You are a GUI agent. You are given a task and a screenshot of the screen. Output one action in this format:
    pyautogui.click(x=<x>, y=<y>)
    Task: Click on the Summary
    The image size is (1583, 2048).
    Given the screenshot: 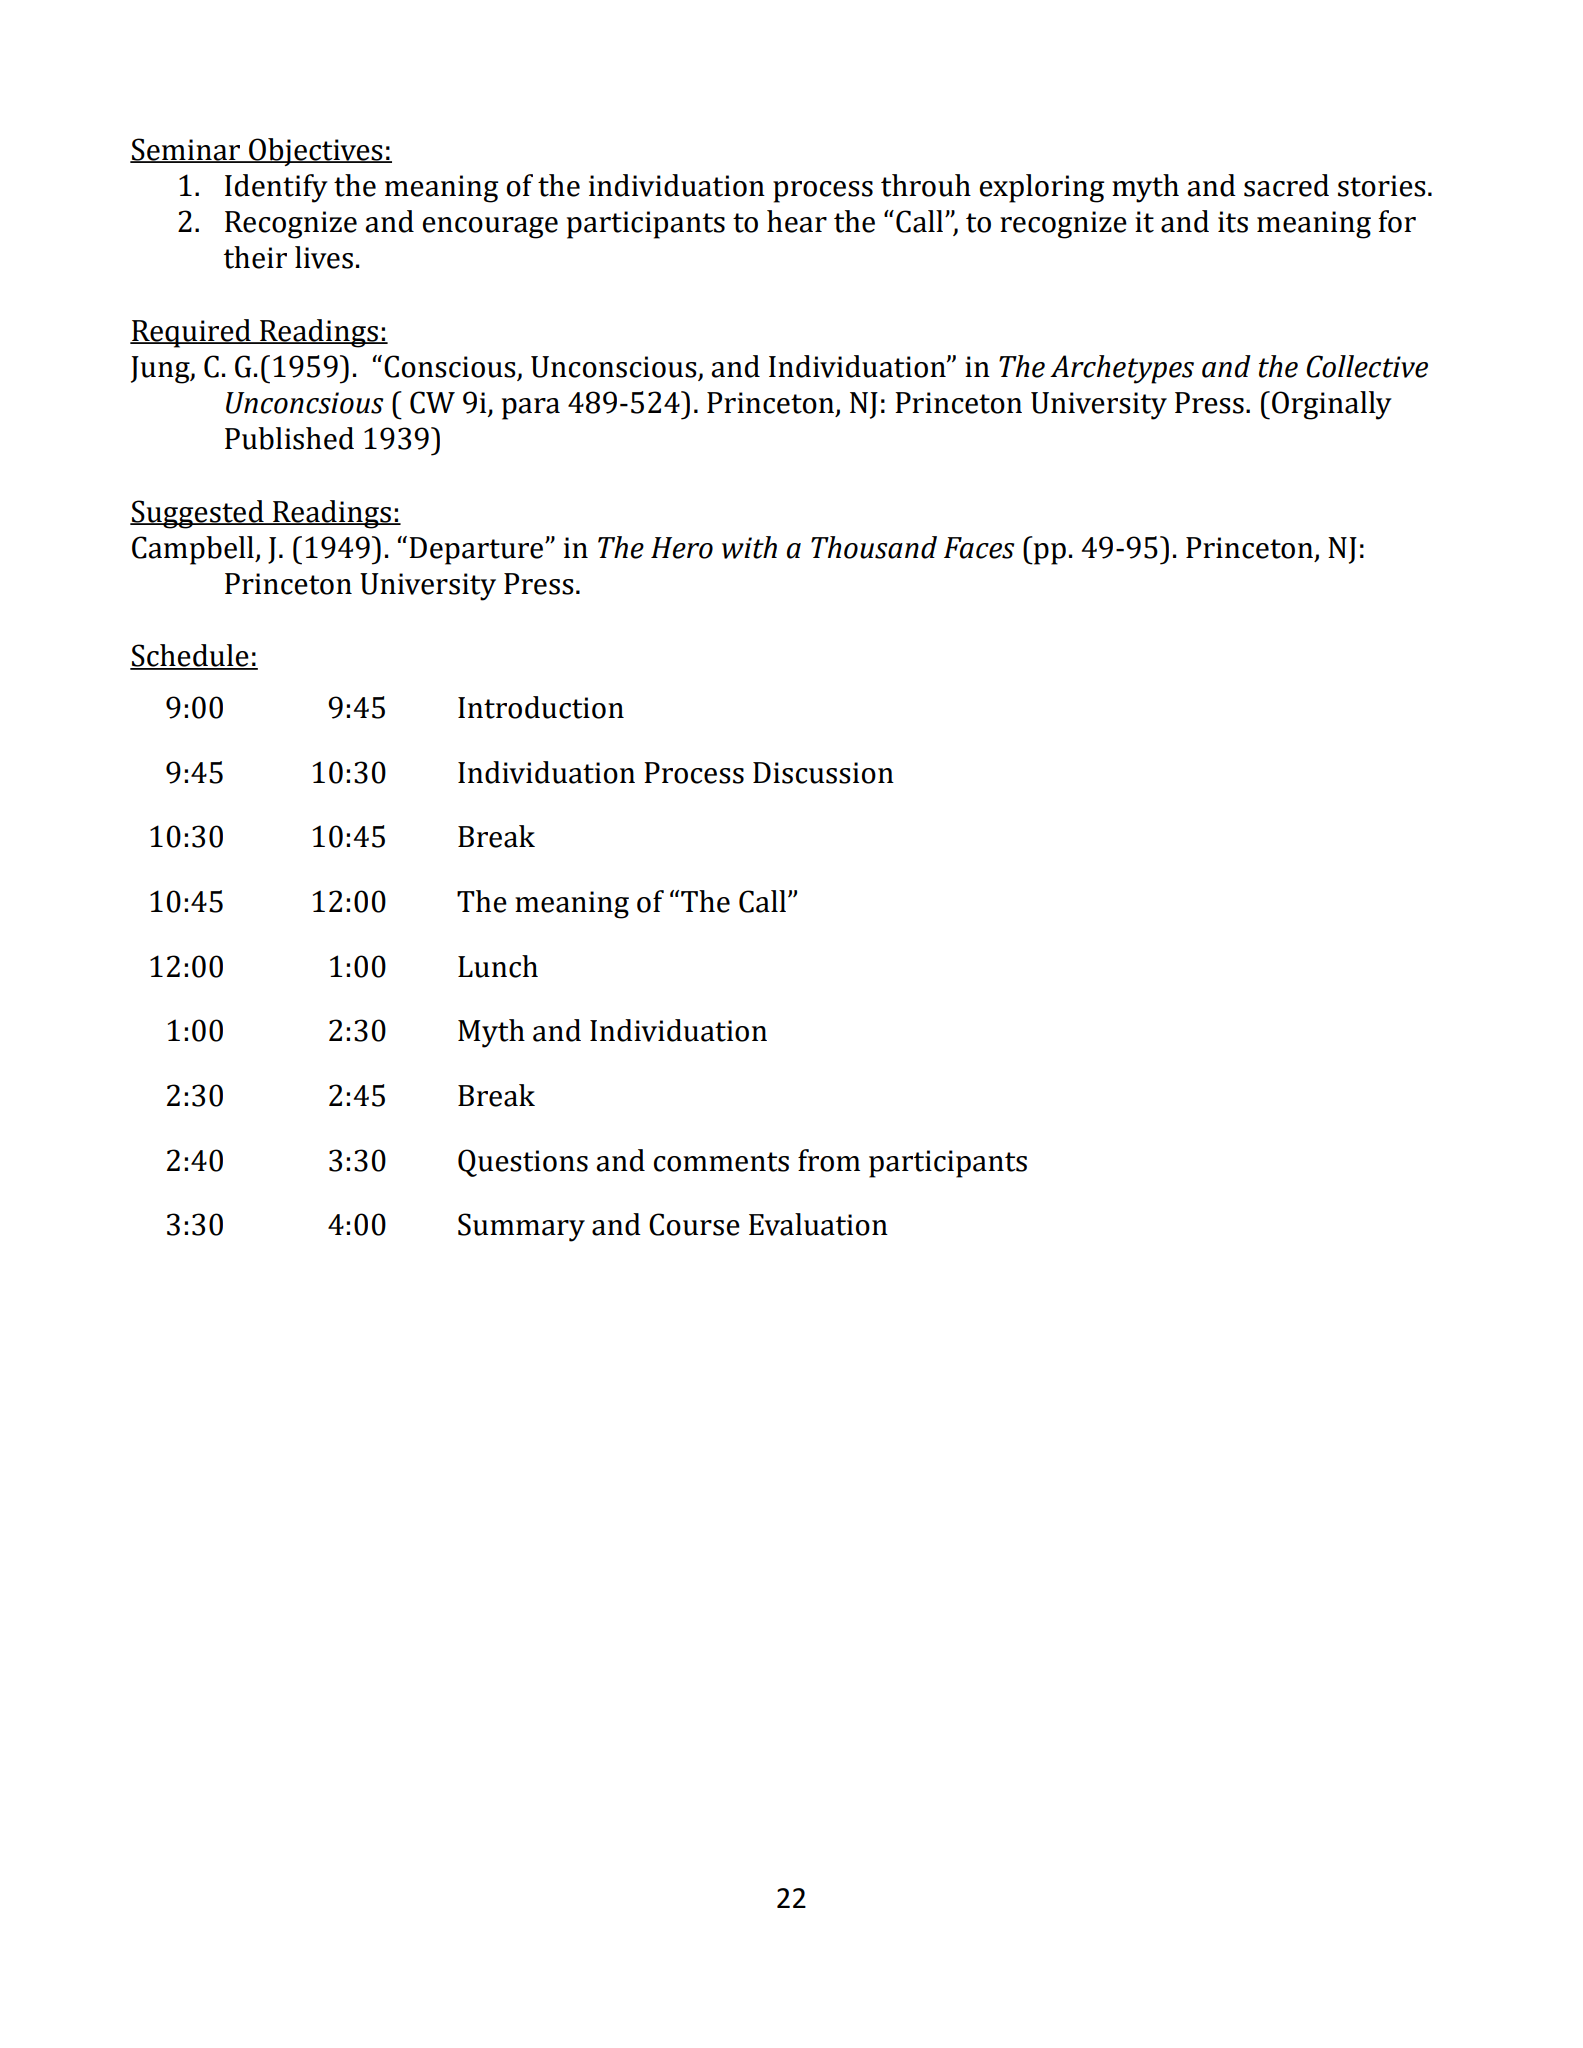 What is the action you would take?
    pyautogui.click(x=521, y=1227)
